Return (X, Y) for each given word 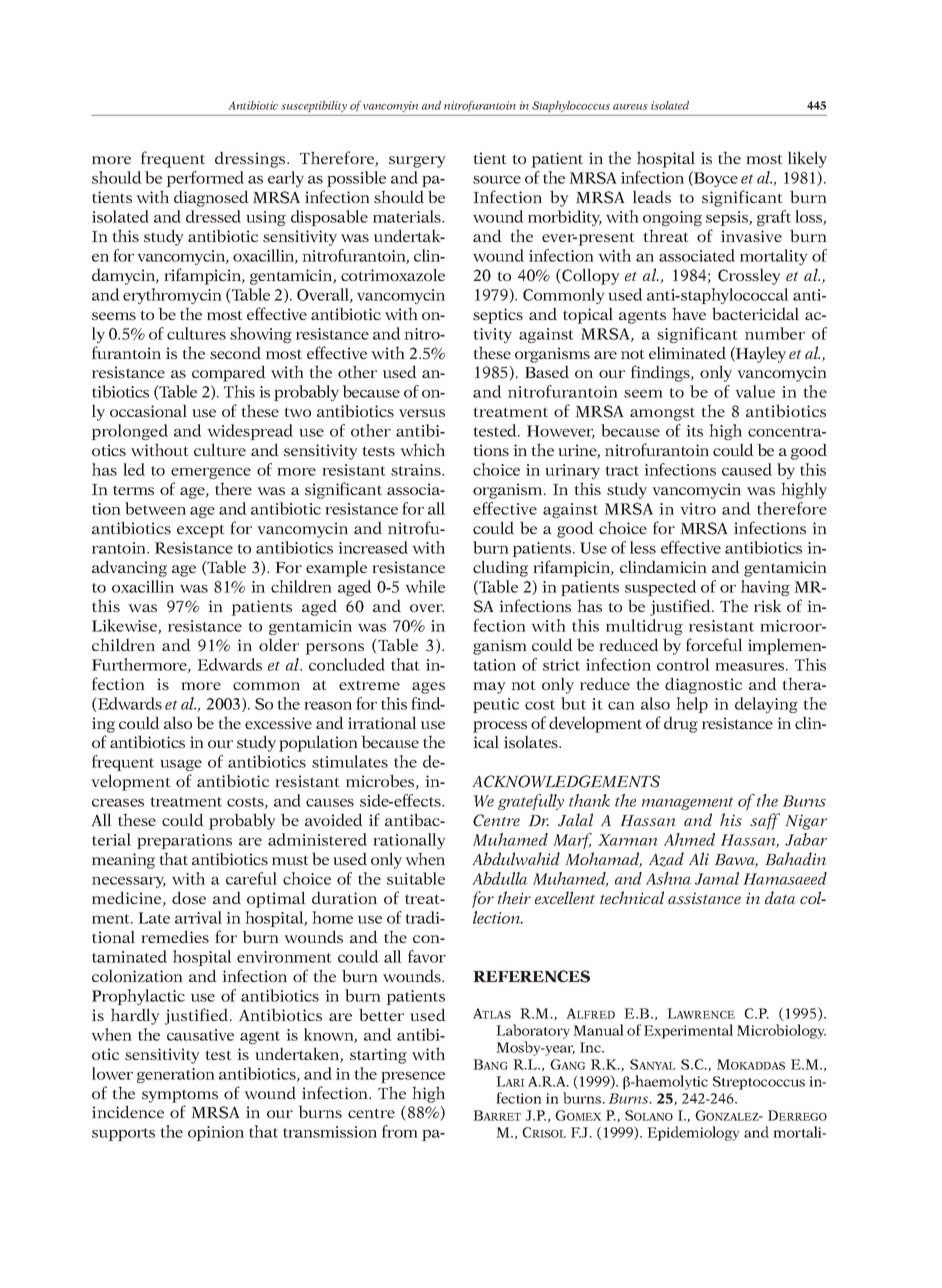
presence (413, 1077)
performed (205, 179)
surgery (417, 162)
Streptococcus (759, 1083)
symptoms (180, 1096)
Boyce (715, 179)
